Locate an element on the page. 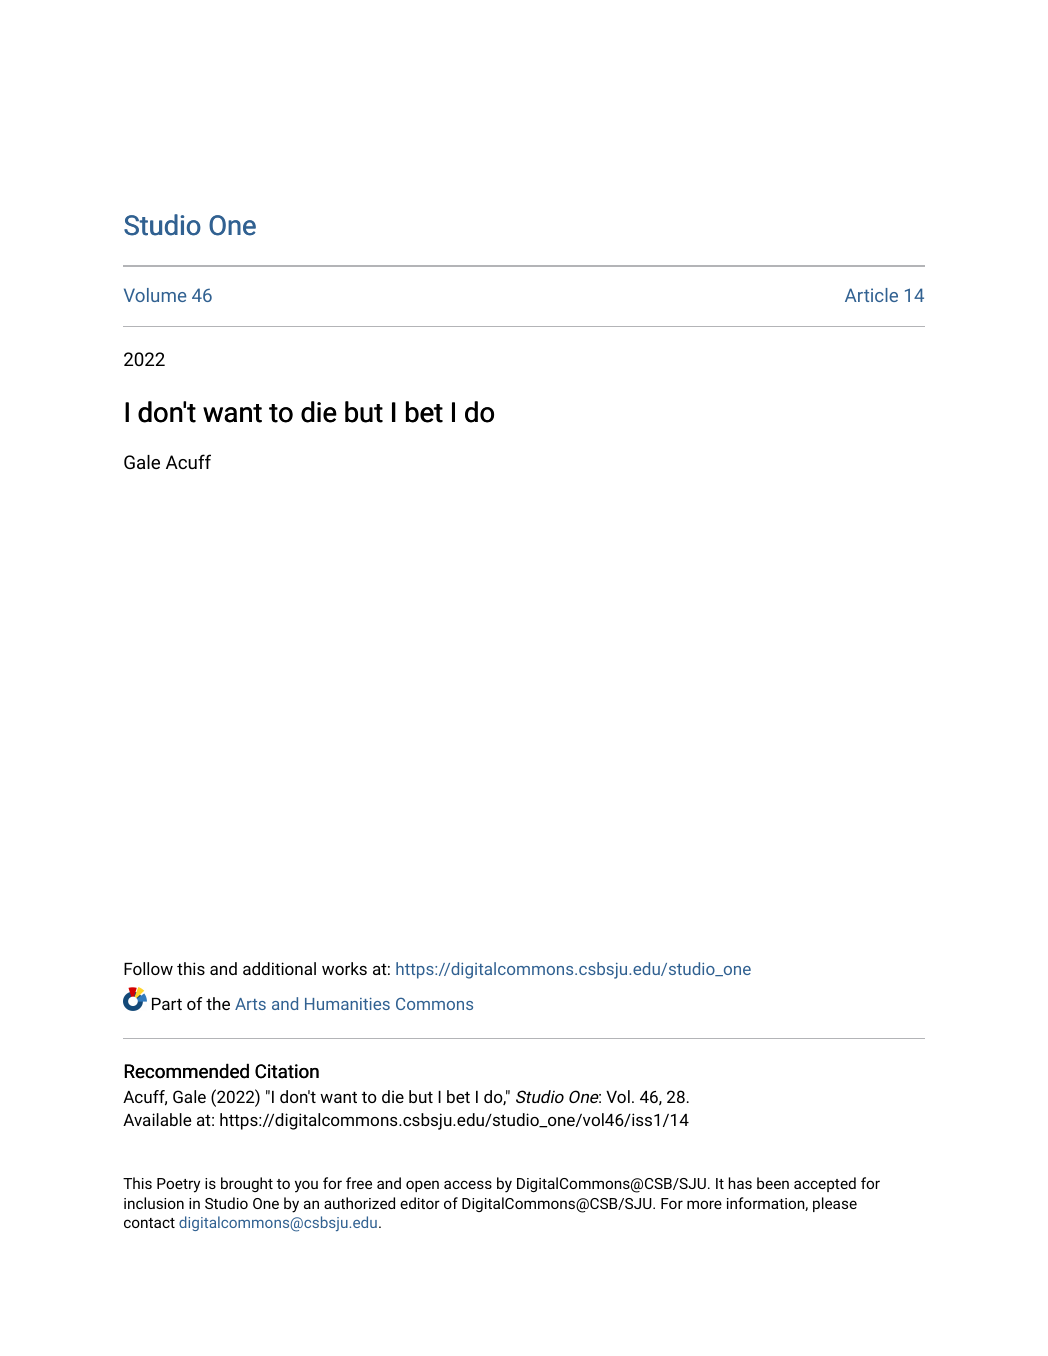 This document has height=1356, width=1048. Follow is located at coordinates (148, 968).
